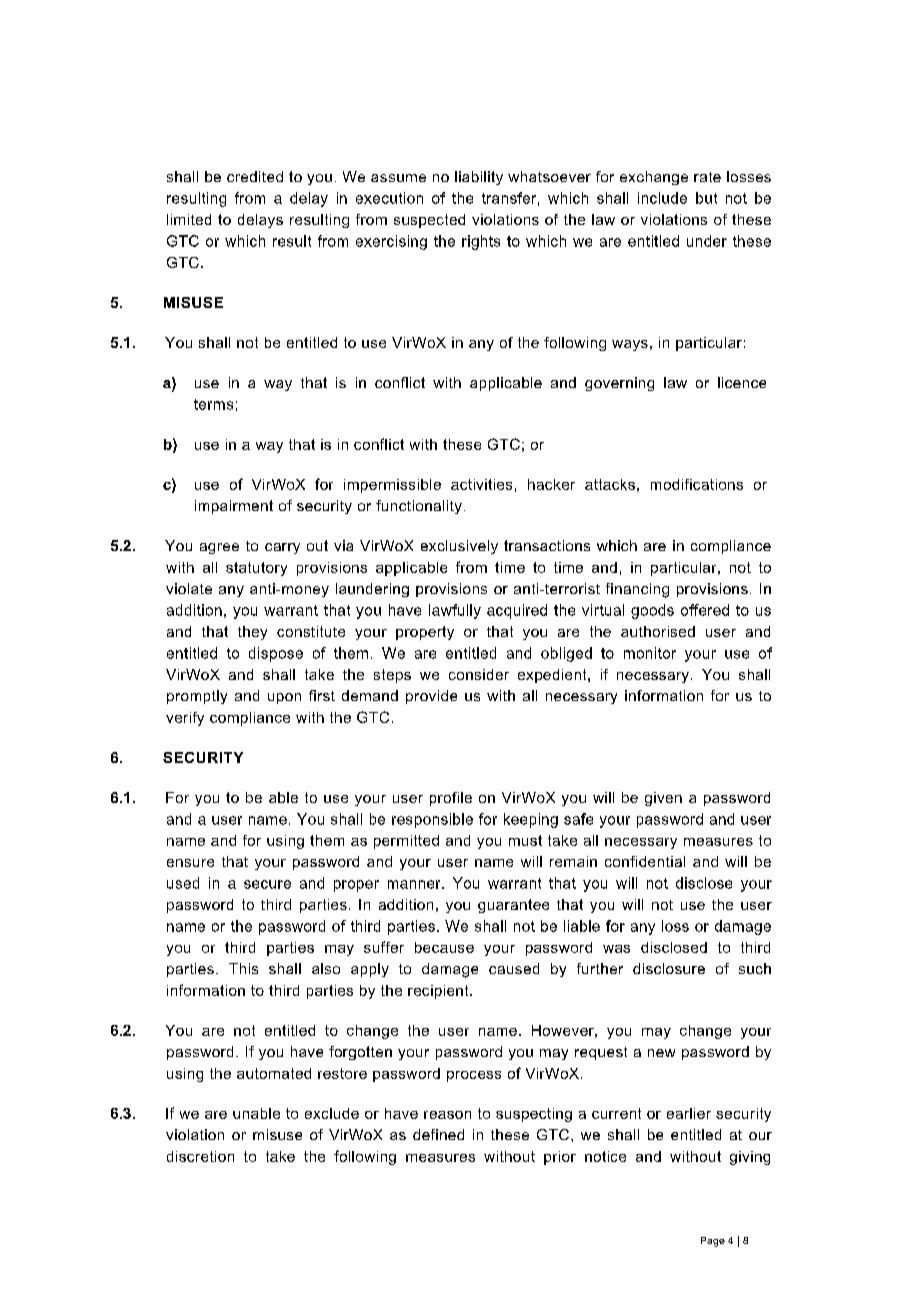  Describe the element at coordinates (255, 176) in the image. I see `credited` at that location.
